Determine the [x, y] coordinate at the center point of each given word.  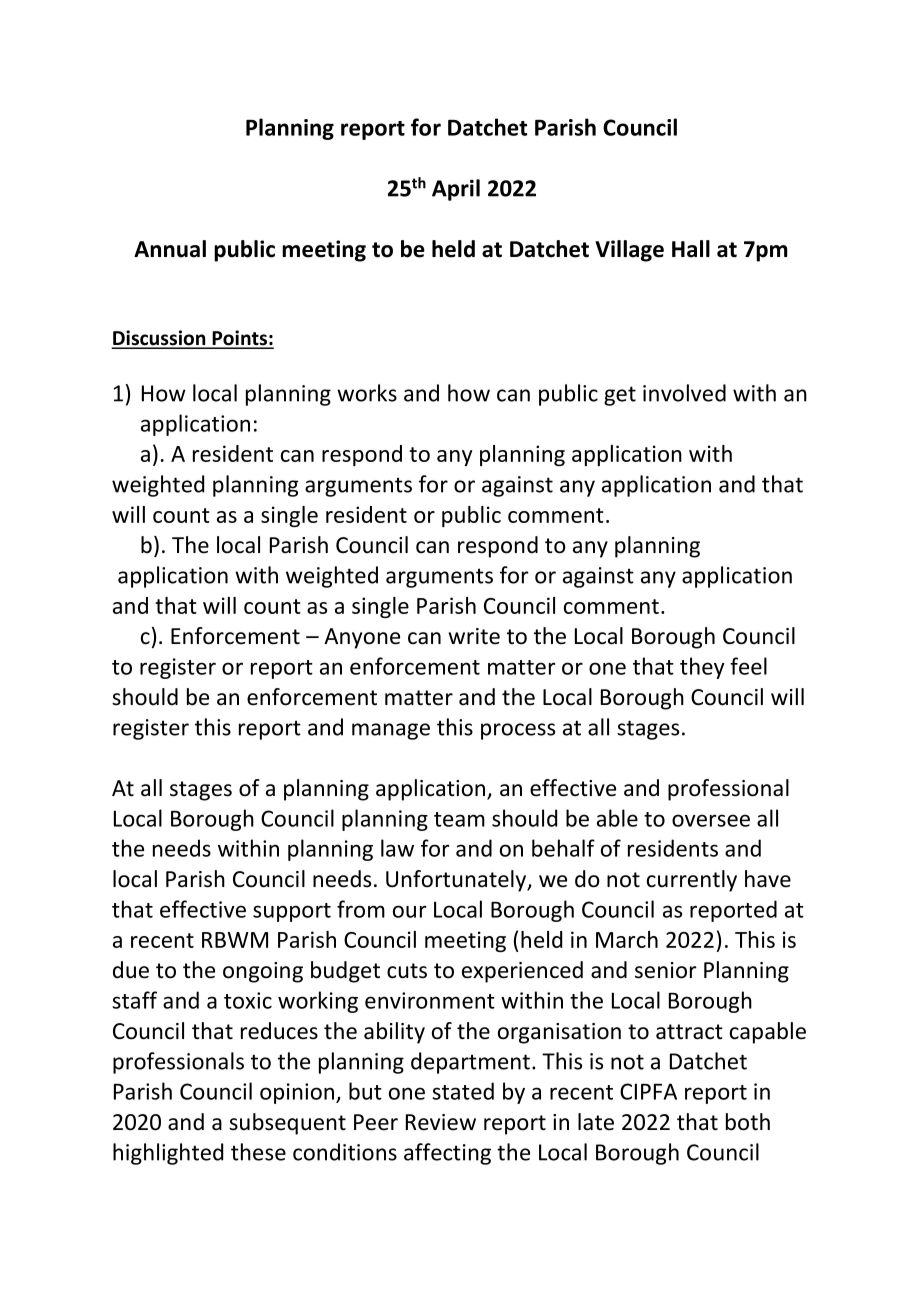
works [367, 393]
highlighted [168, 1154]
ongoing [263, 972]
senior [666, 970]
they [702, 668]
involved [684, 393]
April [456, 190]
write [474, 636]
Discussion [160, 339]
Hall [691, 249]
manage [391, 731]
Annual [170, 249]
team [459, 819]
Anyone [362, 638]
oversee [711, 820]
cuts [407, 971]
